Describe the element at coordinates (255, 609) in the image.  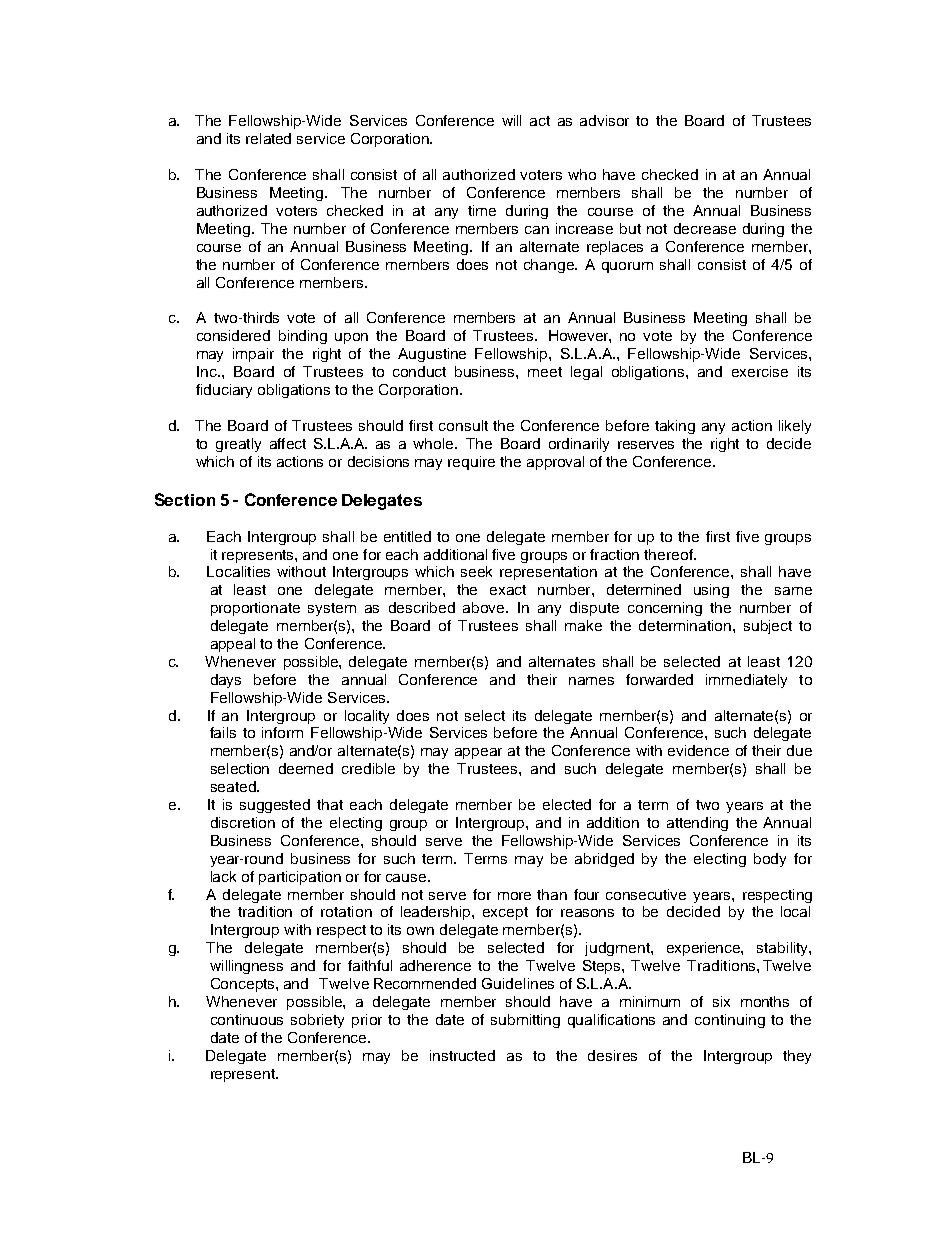
I see `proportionate` at that location.
